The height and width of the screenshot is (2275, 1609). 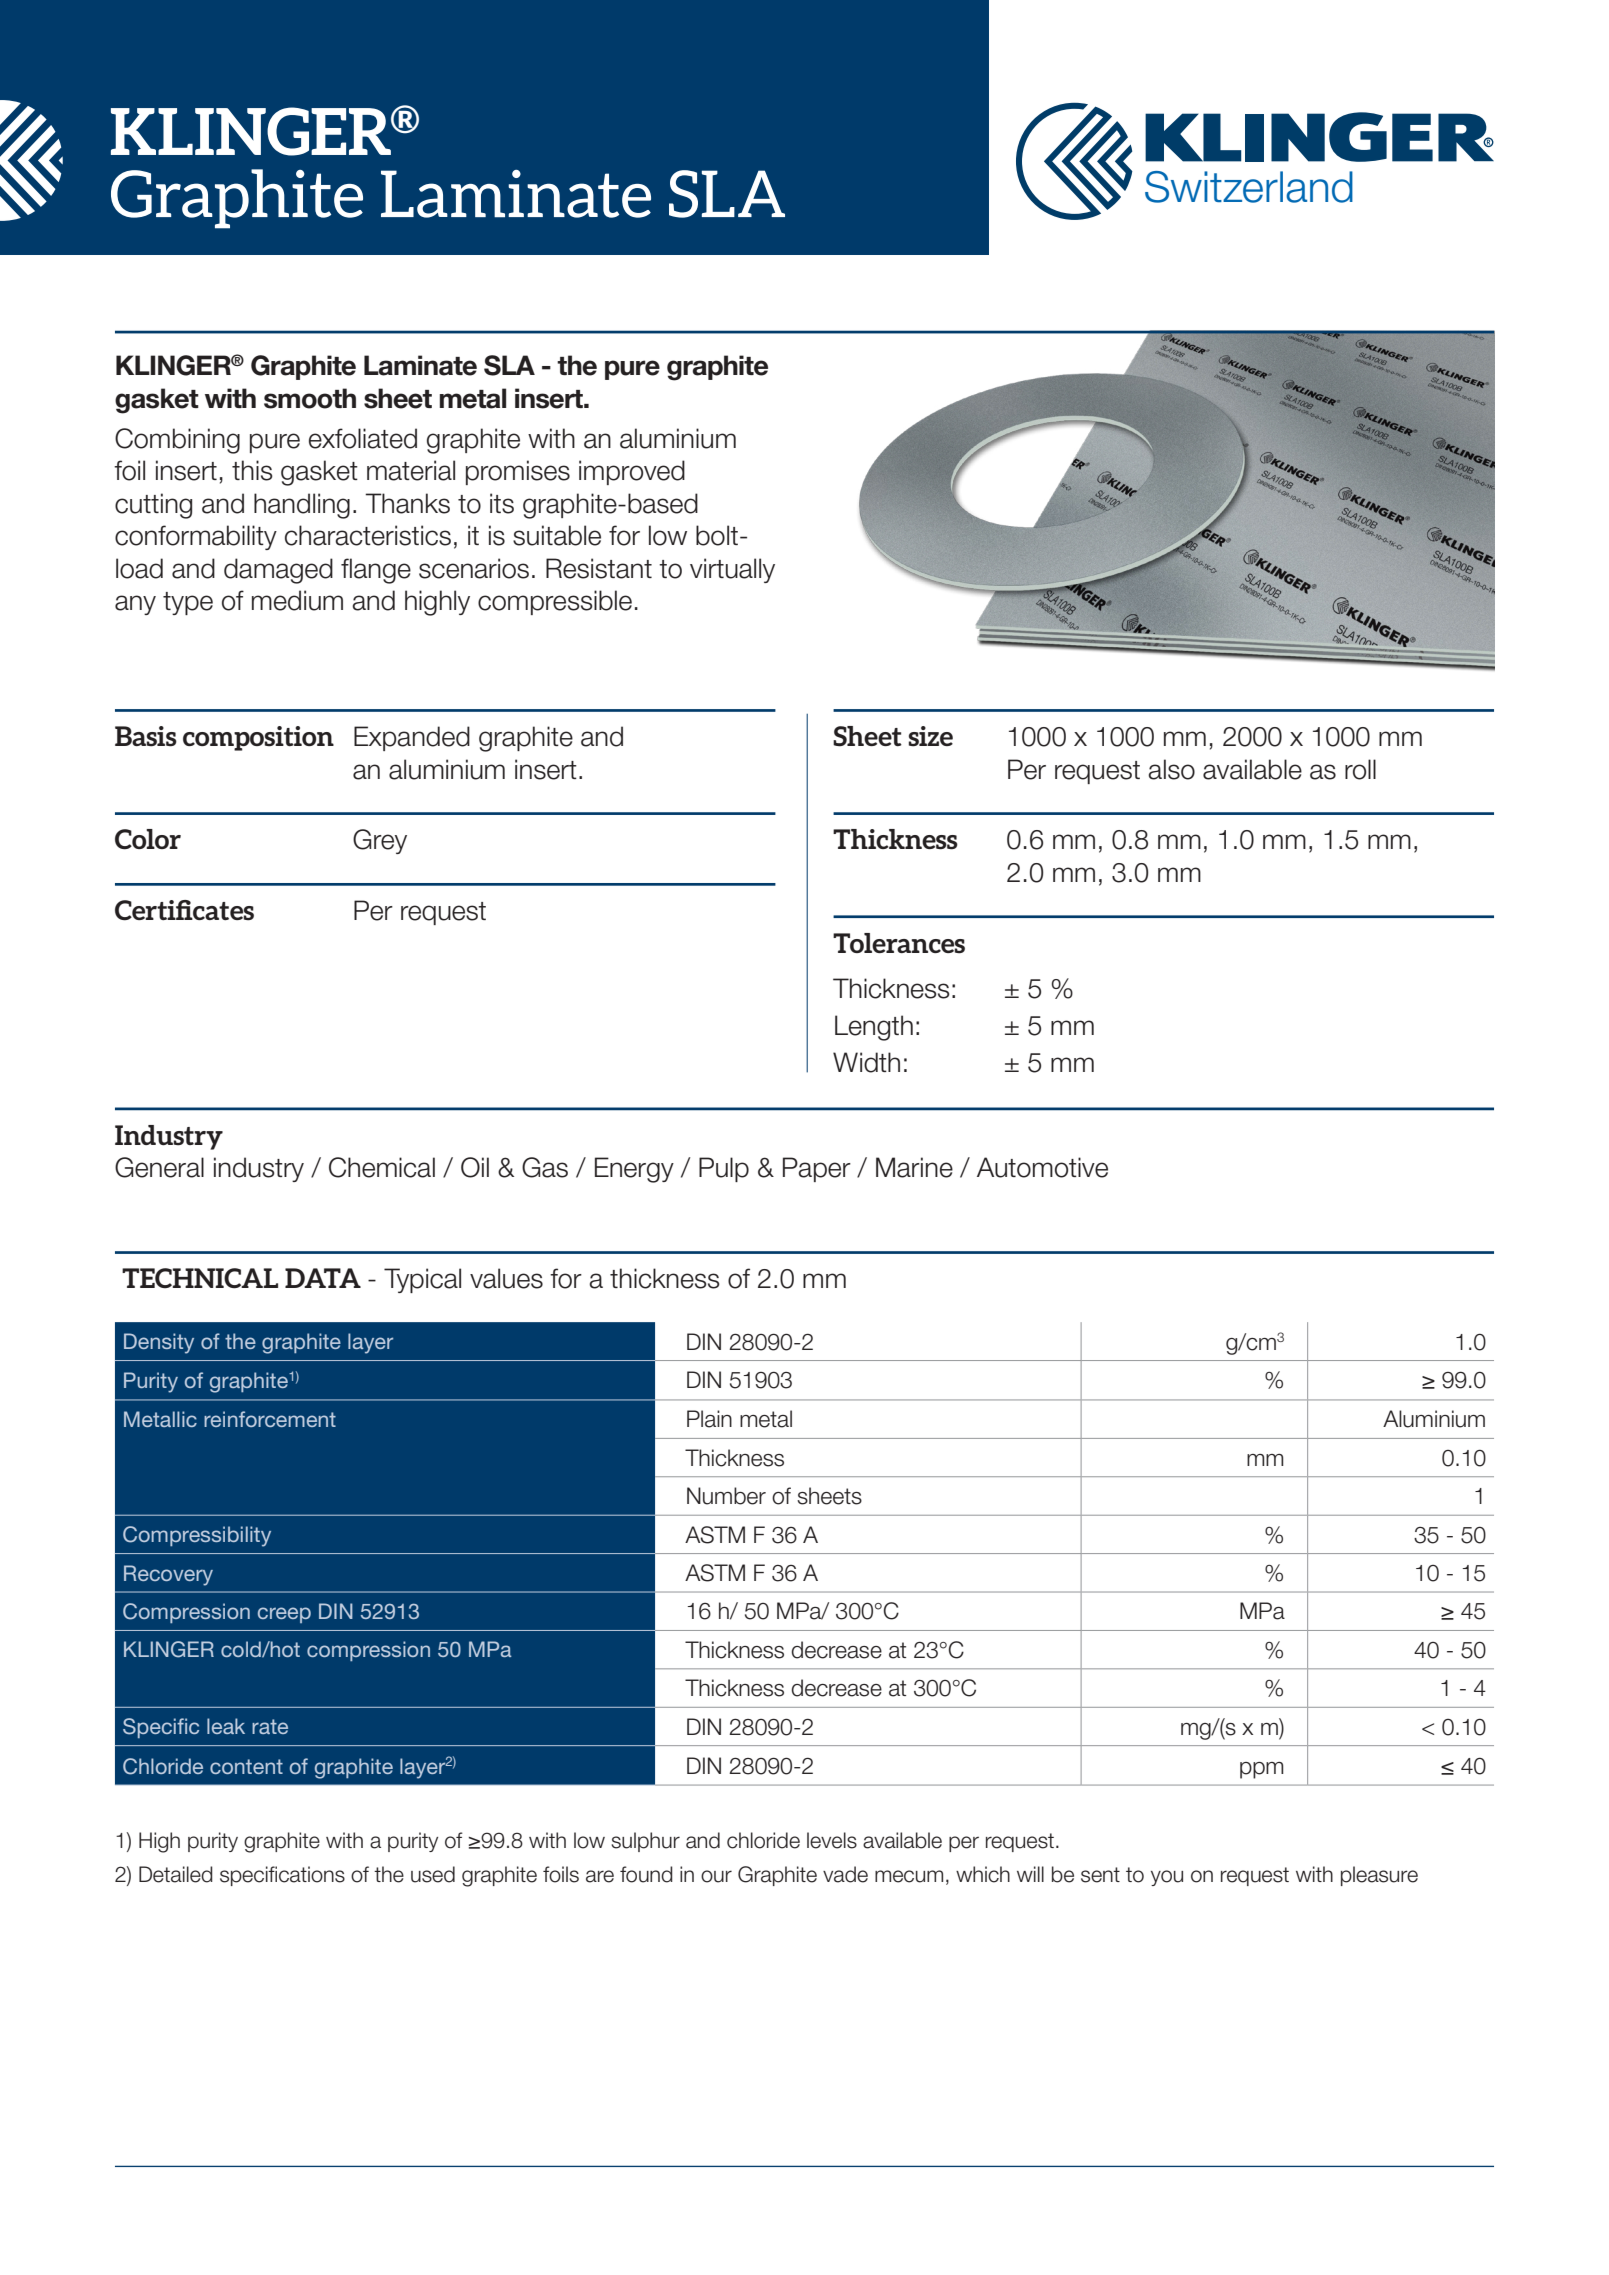 I want to click on Automotive, so click(x=1042, y=1167).
